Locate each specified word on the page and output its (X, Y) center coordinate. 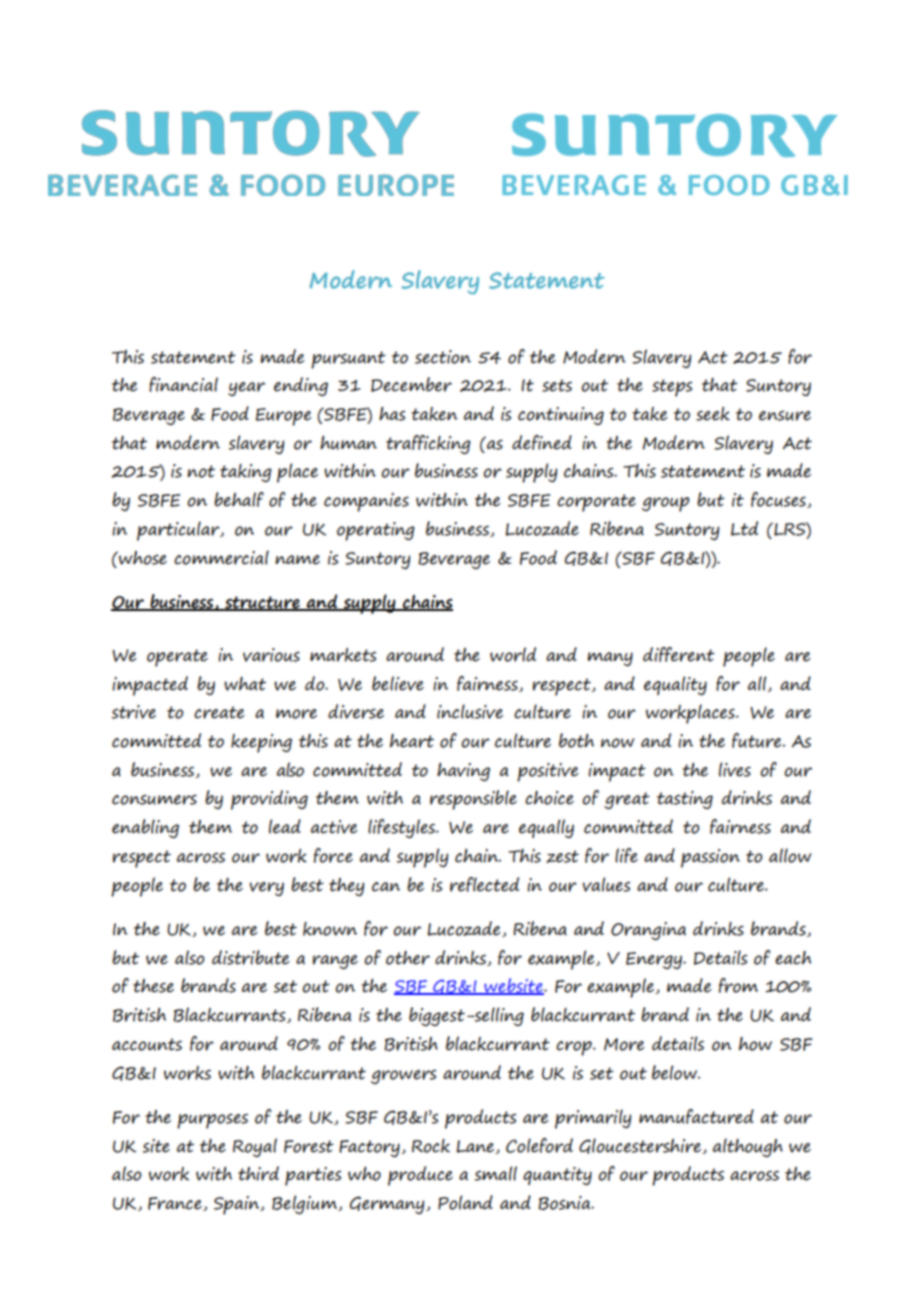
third (258, 1173)
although (748, 1147)
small (496, 1173)
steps (672, 388)
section (443, 357)
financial (183, 384)
